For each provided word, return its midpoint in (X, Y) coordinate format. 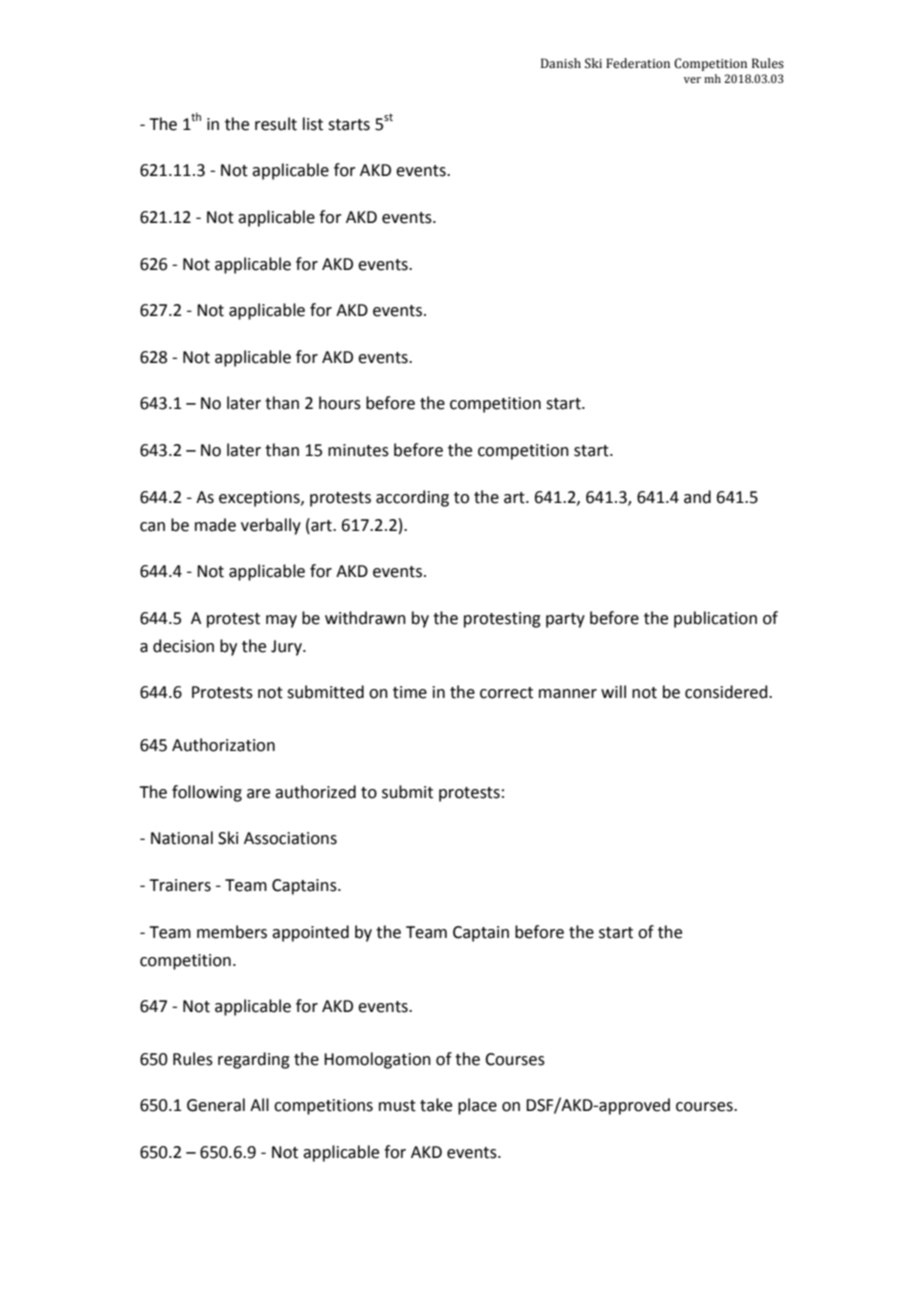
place (477, 1106)
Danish (561, 63)
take (436, 1105)
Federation (638, 63)
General (216, 1105)
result (276, 124)
